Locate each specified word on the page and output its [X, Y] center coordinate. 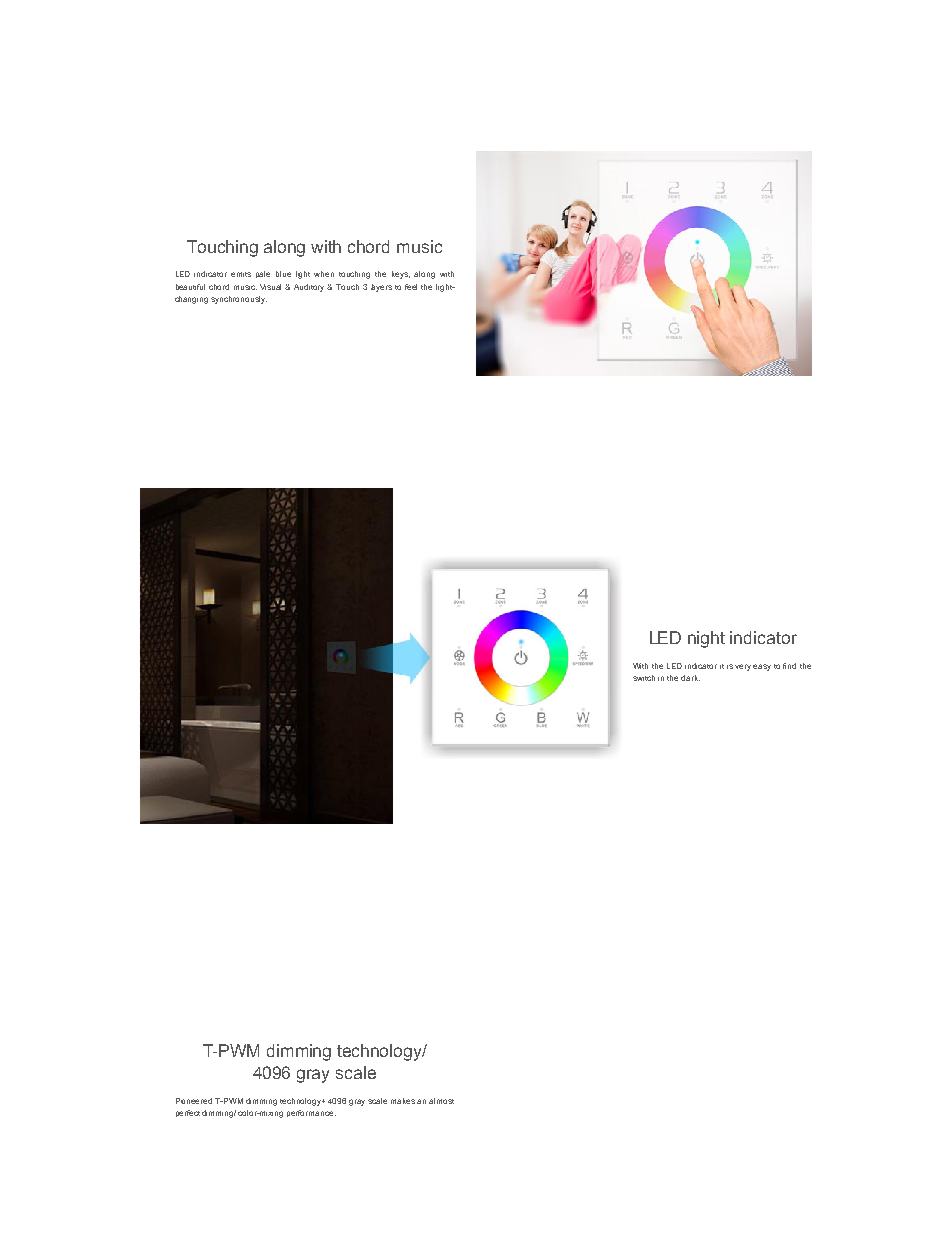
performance [311, 1113]
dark [690, 678]
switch [644, 678]
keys [401, 275]
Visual [270, 287]
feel [411, 287]
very [743, 667]
